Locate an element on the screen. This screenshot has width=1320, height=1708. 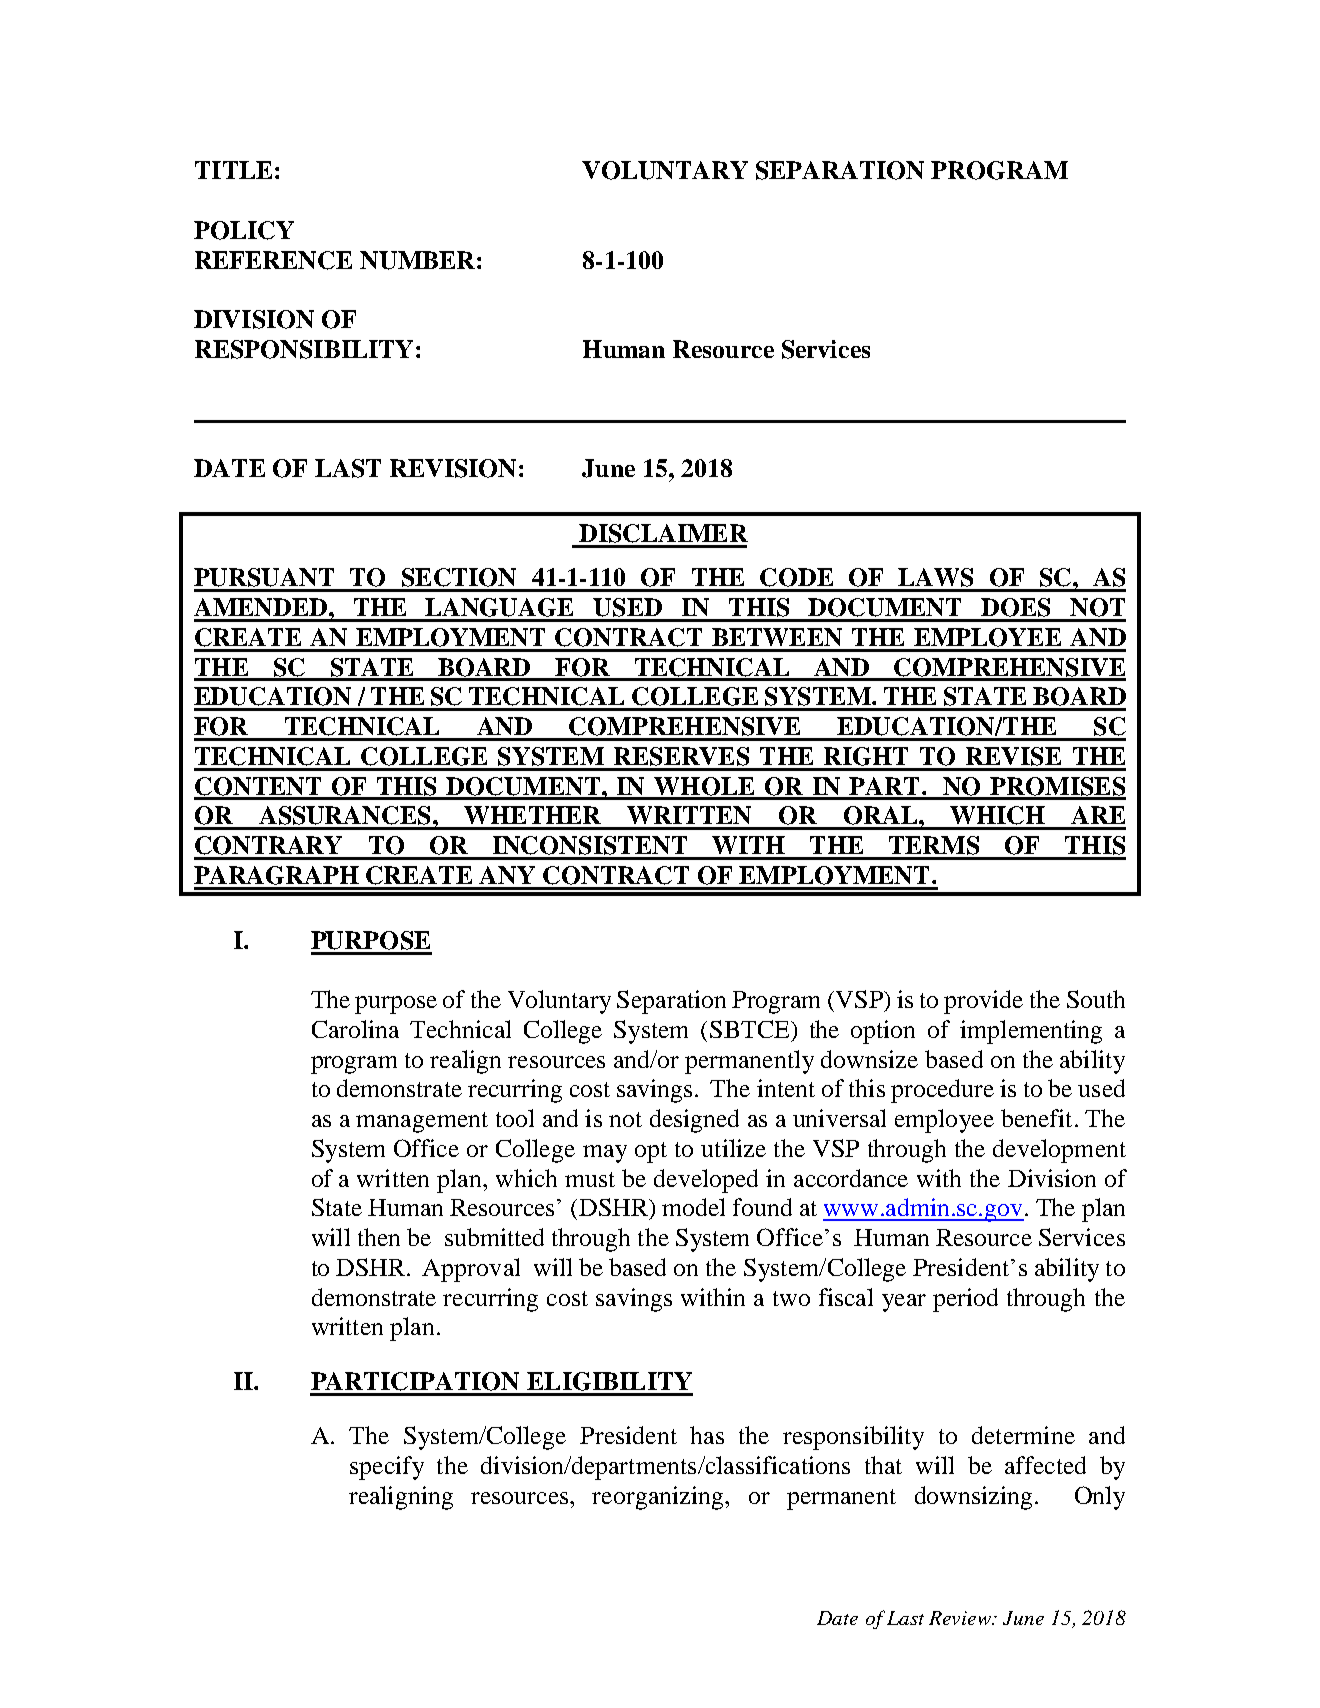
intent is located at coordinates (786, 1088).
